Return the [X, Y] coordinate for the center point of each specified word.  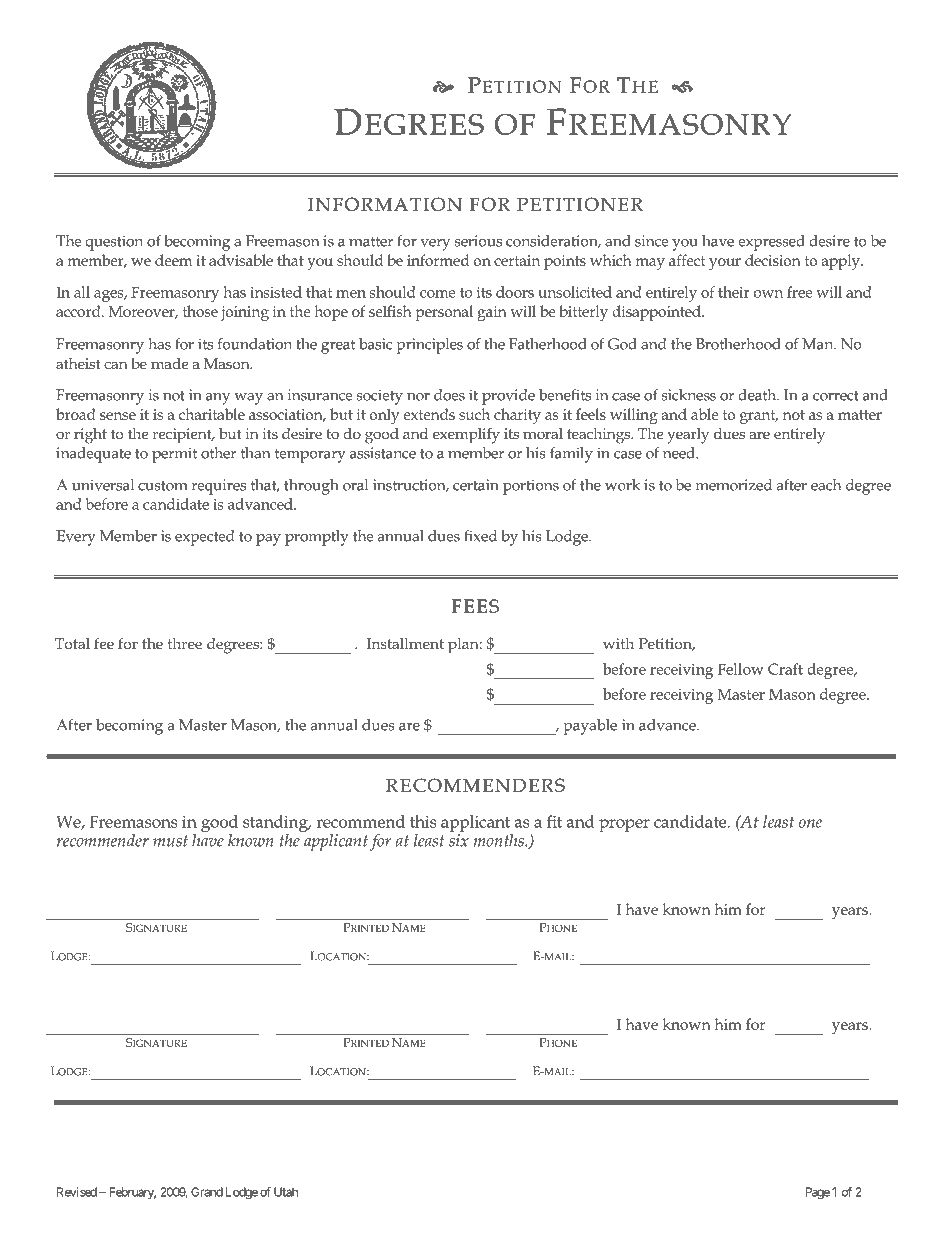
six [459, 840]
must [170, 841]
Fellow [740, 669]
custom [163, 486]
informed [438, 260]
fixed [480, 536]
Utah [286, 1192]
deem [173, 260]
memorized [734, 485]
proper [624, 825]
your [725, 264]
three [185, 643]
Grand [207, 1192]
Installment [405, 643]
